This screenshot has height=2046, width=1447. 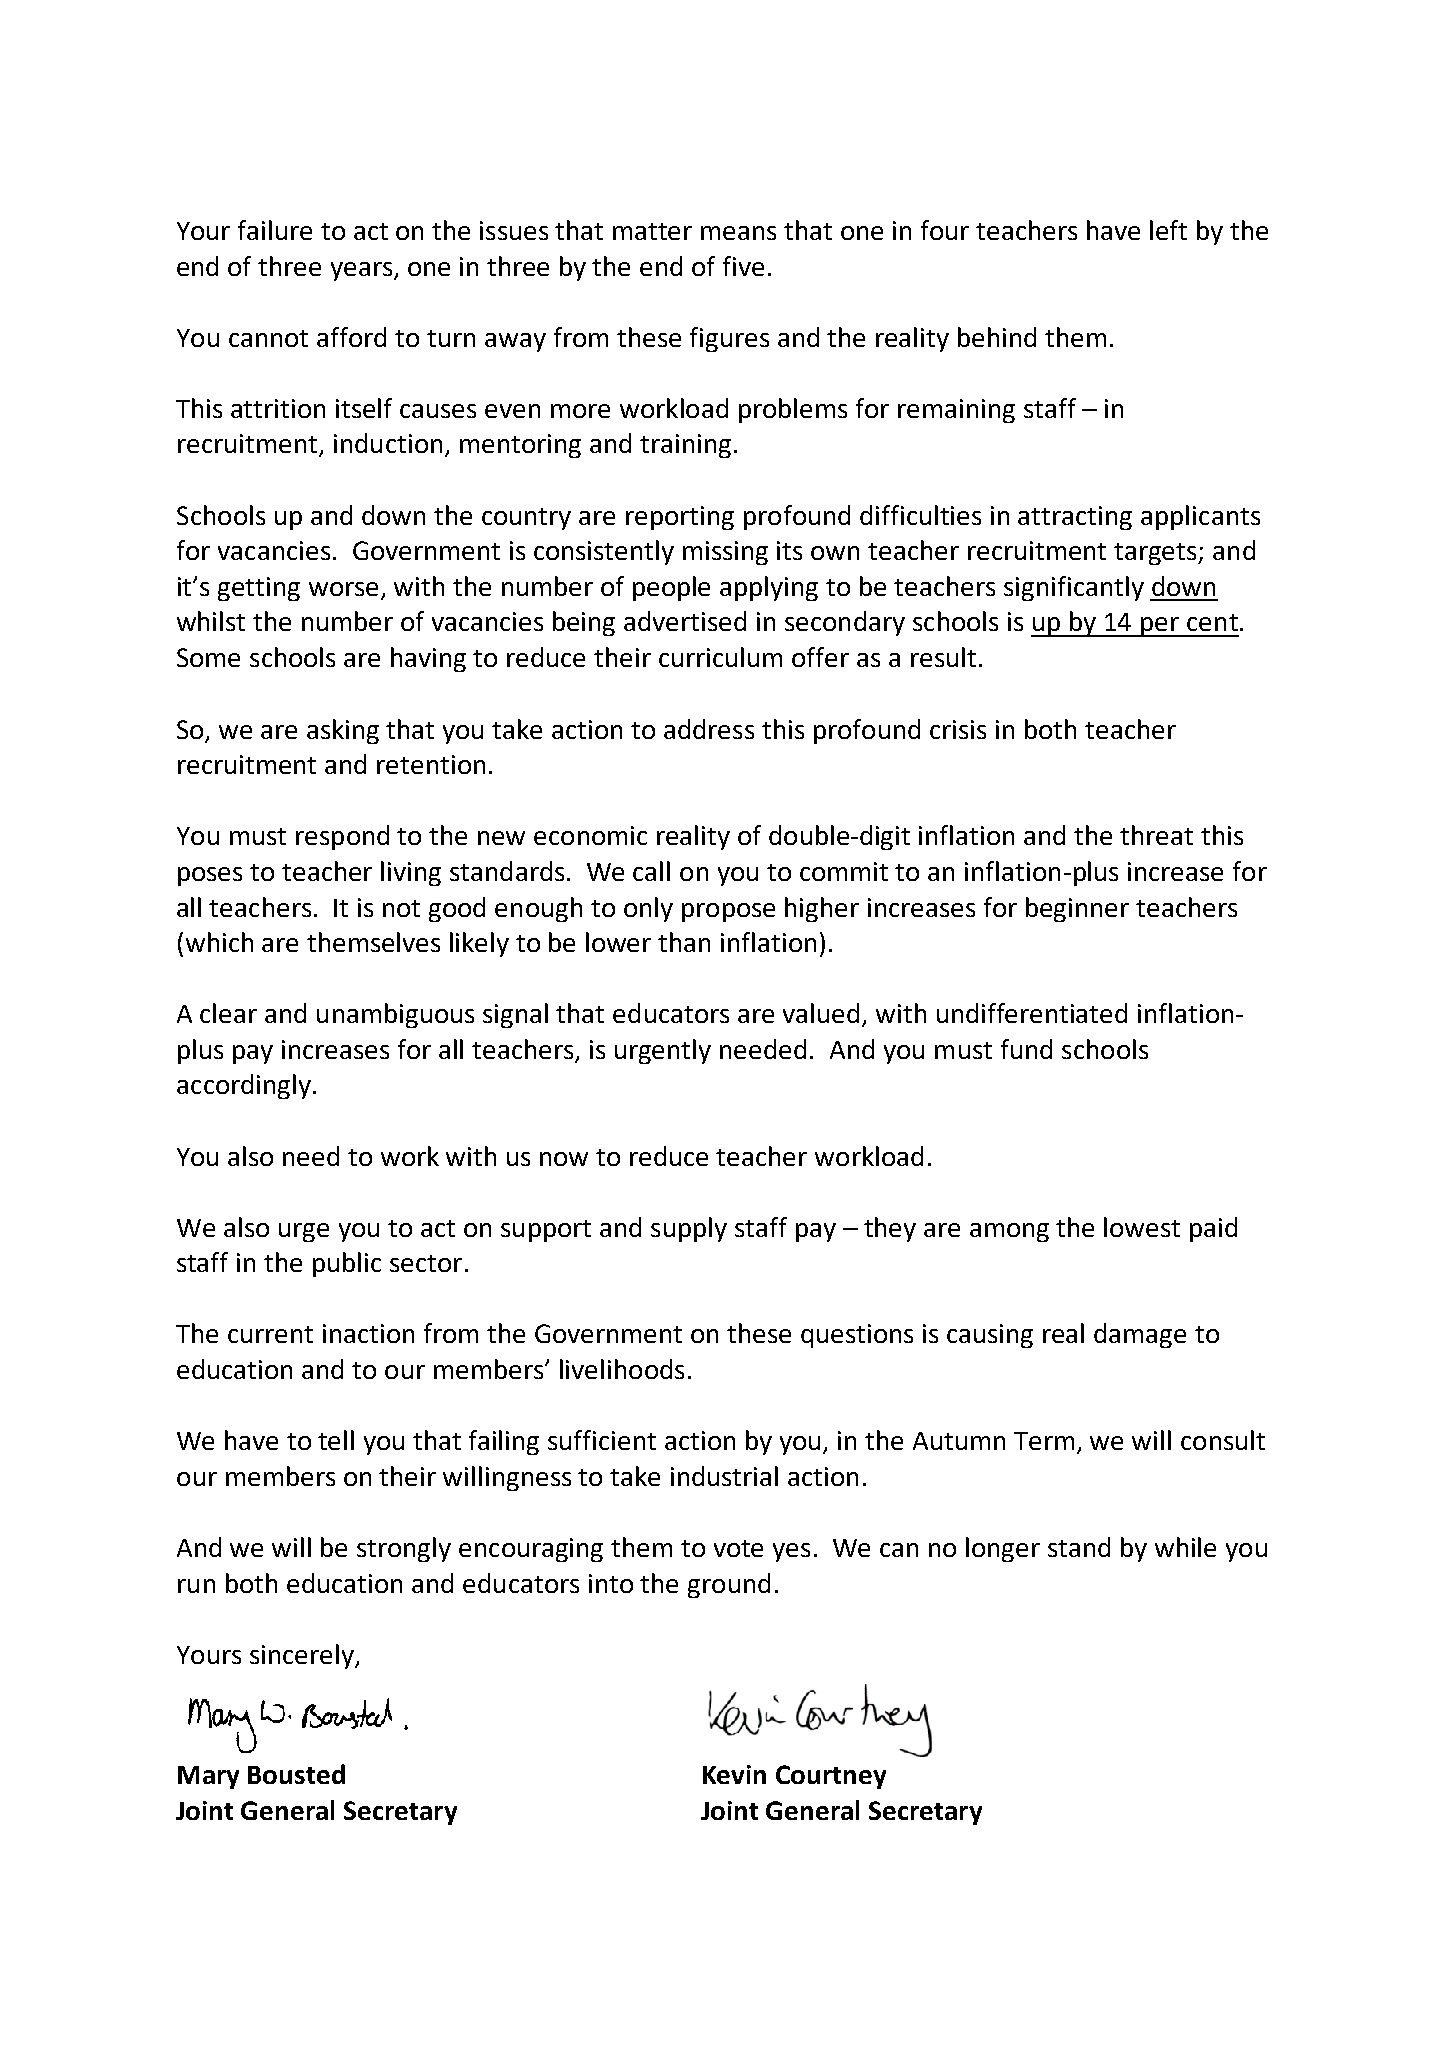 I want to click on five, so click(x=743, y=266).
